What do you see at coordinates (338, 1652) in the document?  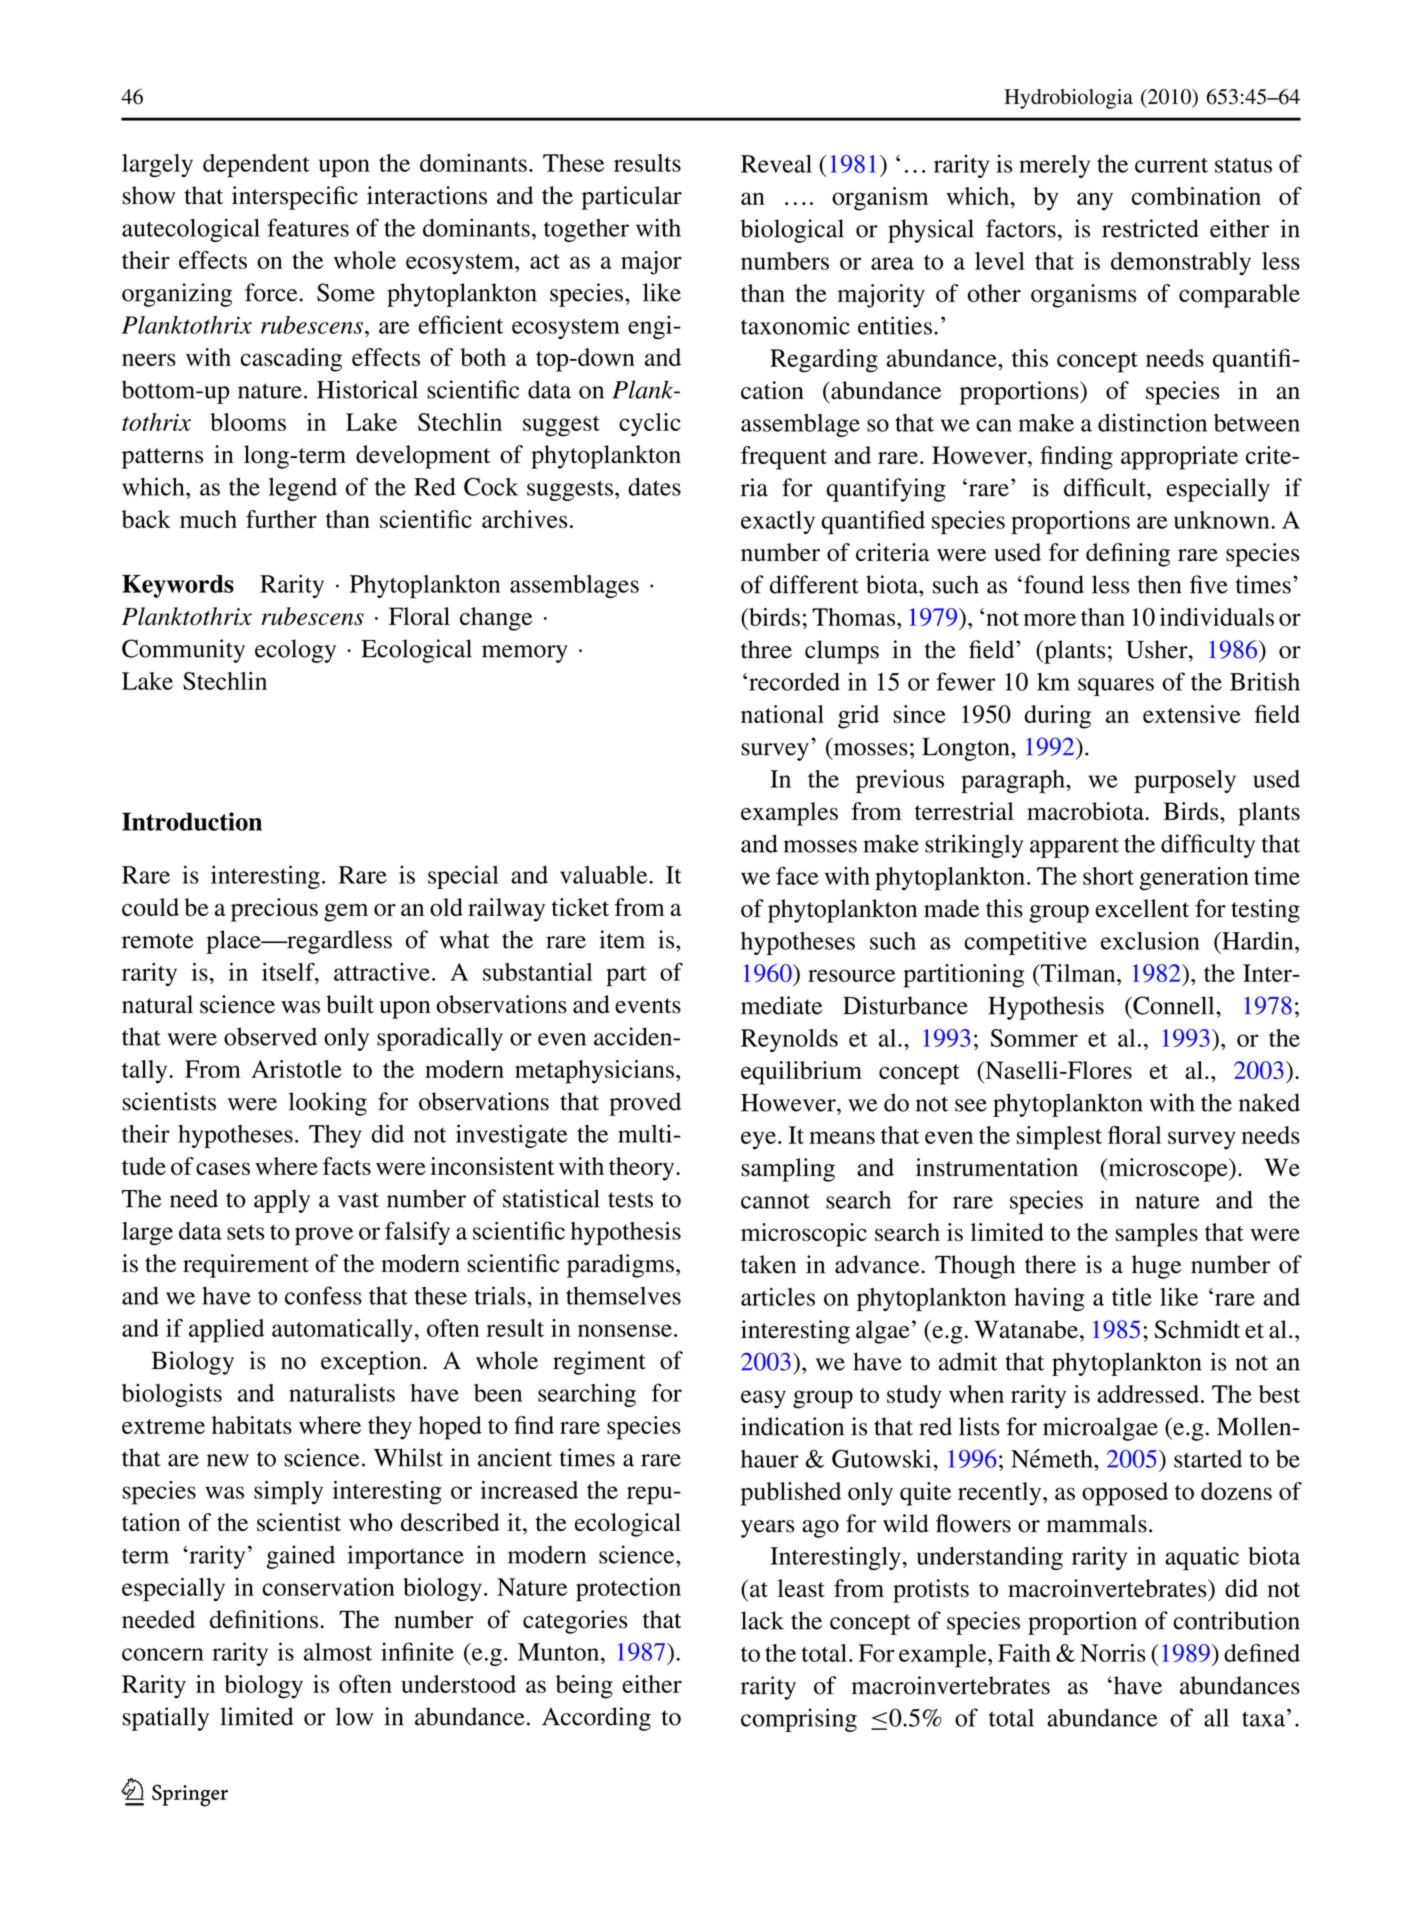 I see `almost` at bounding box center [338, 1652].
